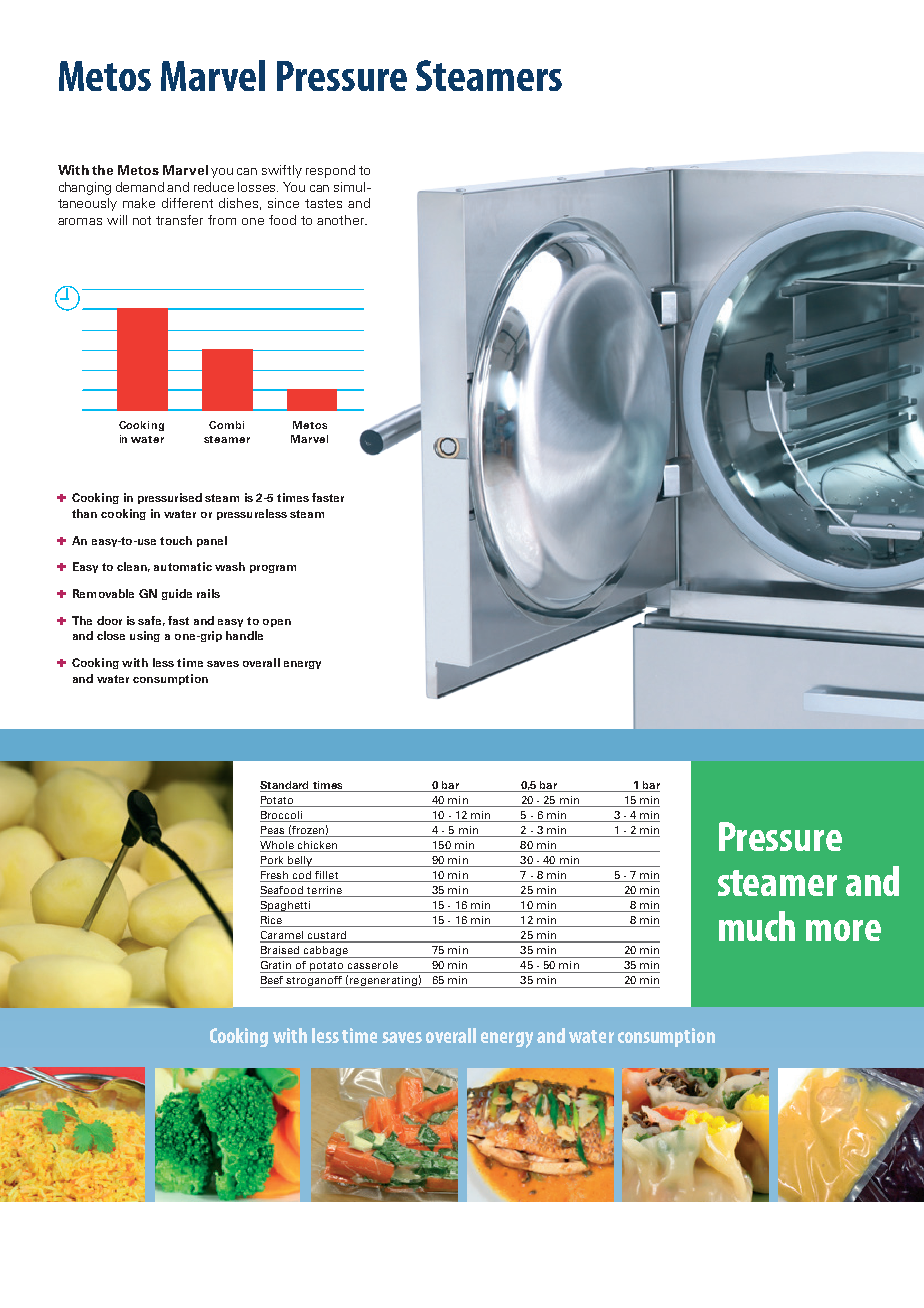 This page has width=924, height=1308. Describe the element at coordinates (383, 982) in the page. I see `regenerating` at that location.
